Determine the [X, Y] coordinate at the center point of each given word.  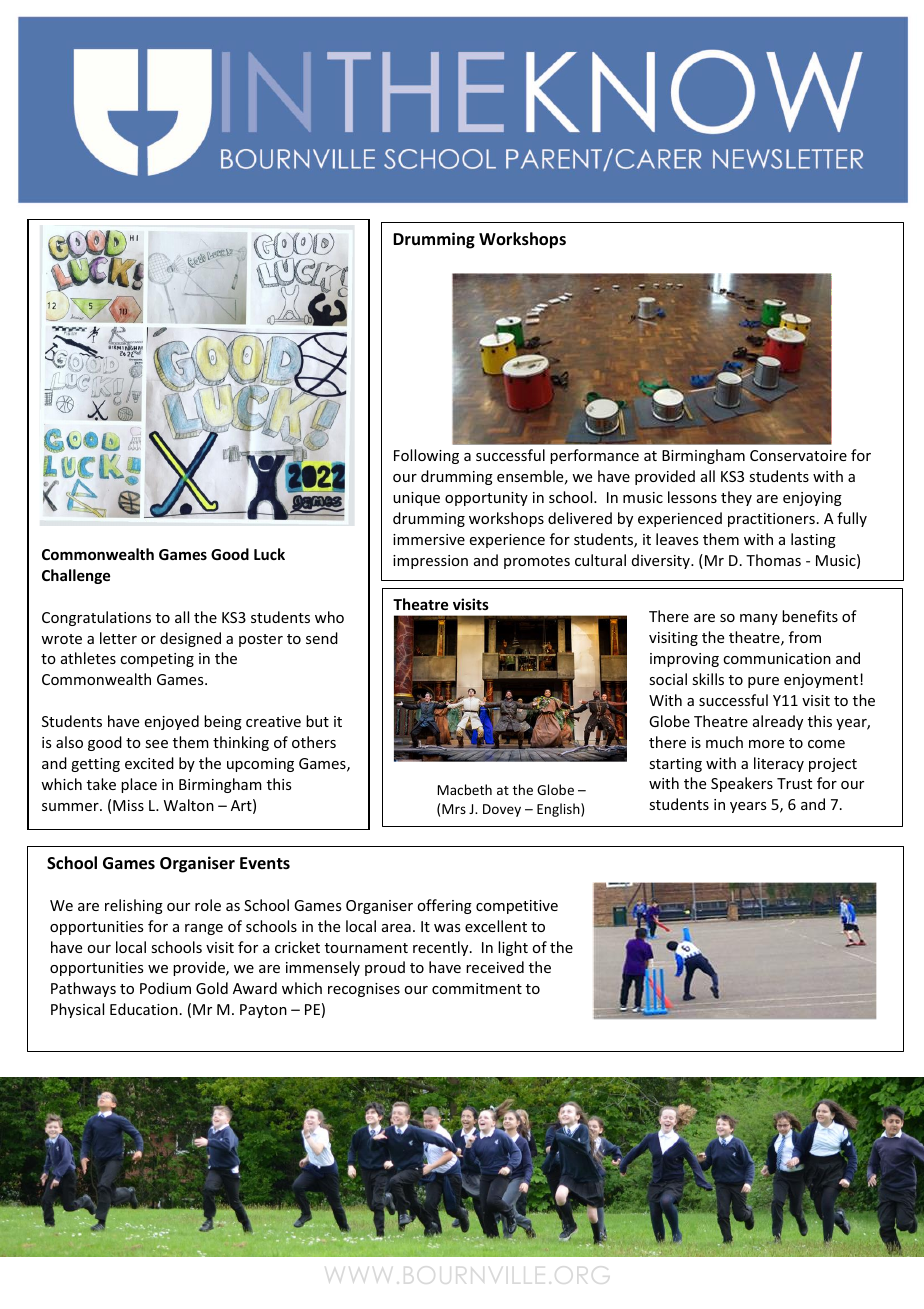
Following [426, 456]
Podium [165, 988]
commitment [477, 988]
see [156, 744]
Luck [269, 554]
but [317, 721]
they [736, 498]
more [766, 744]
